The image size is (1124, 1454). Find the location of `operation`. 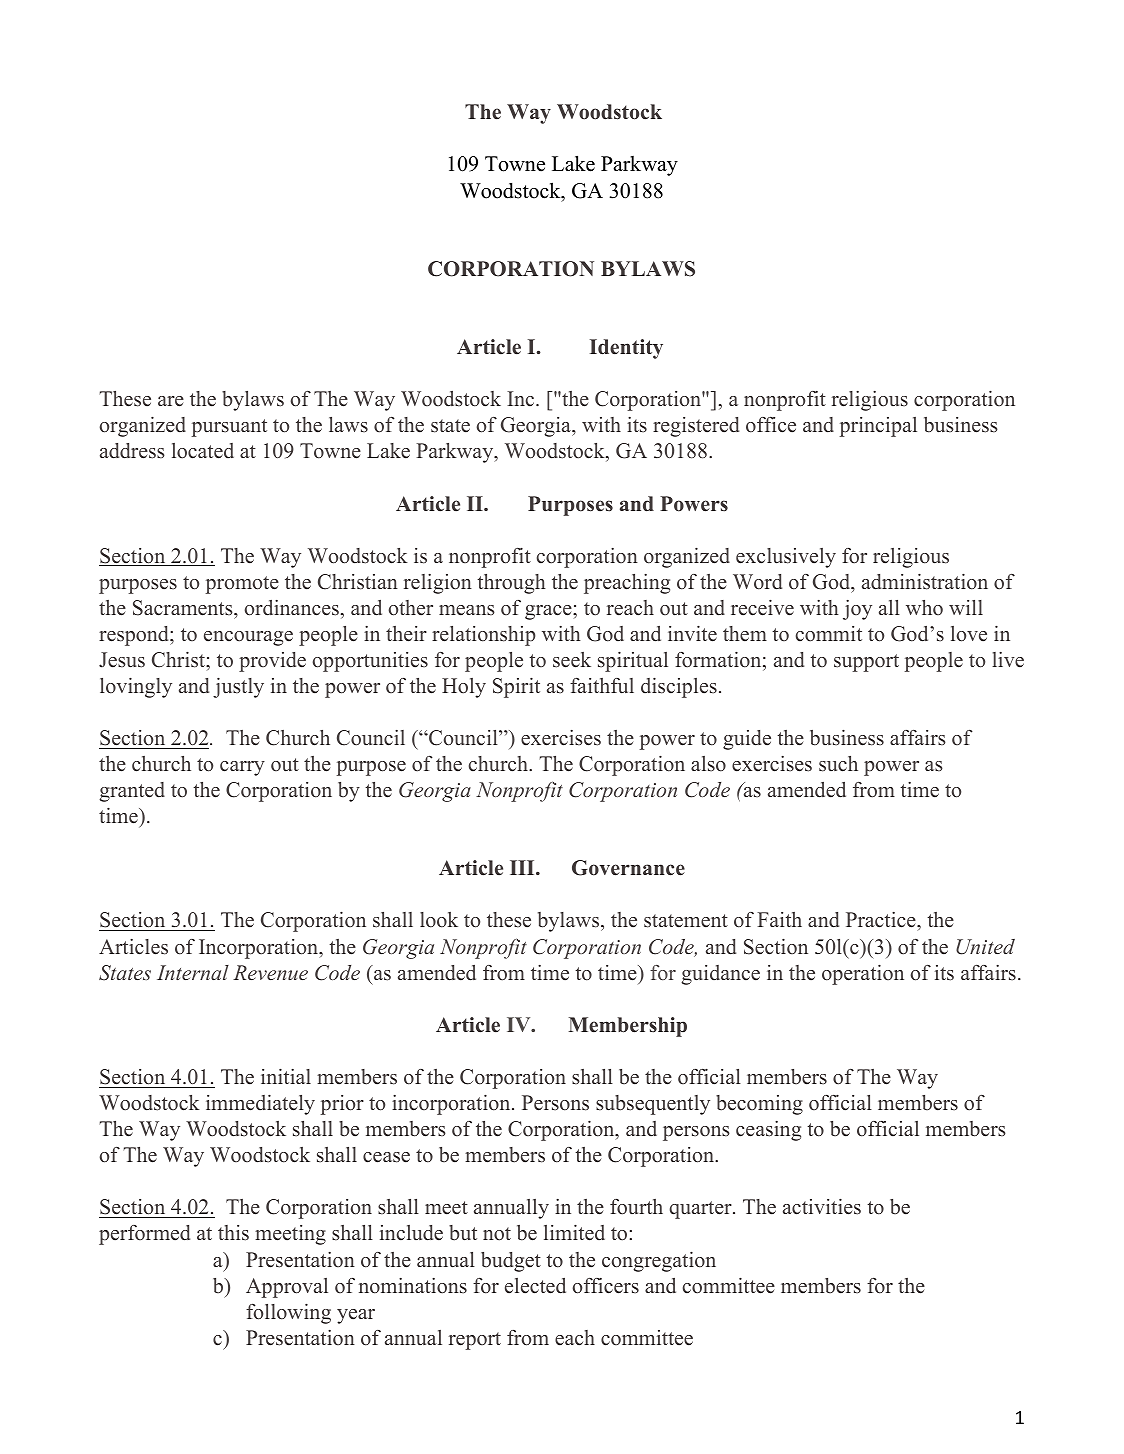

operation is located at coordinates (863, 975).
